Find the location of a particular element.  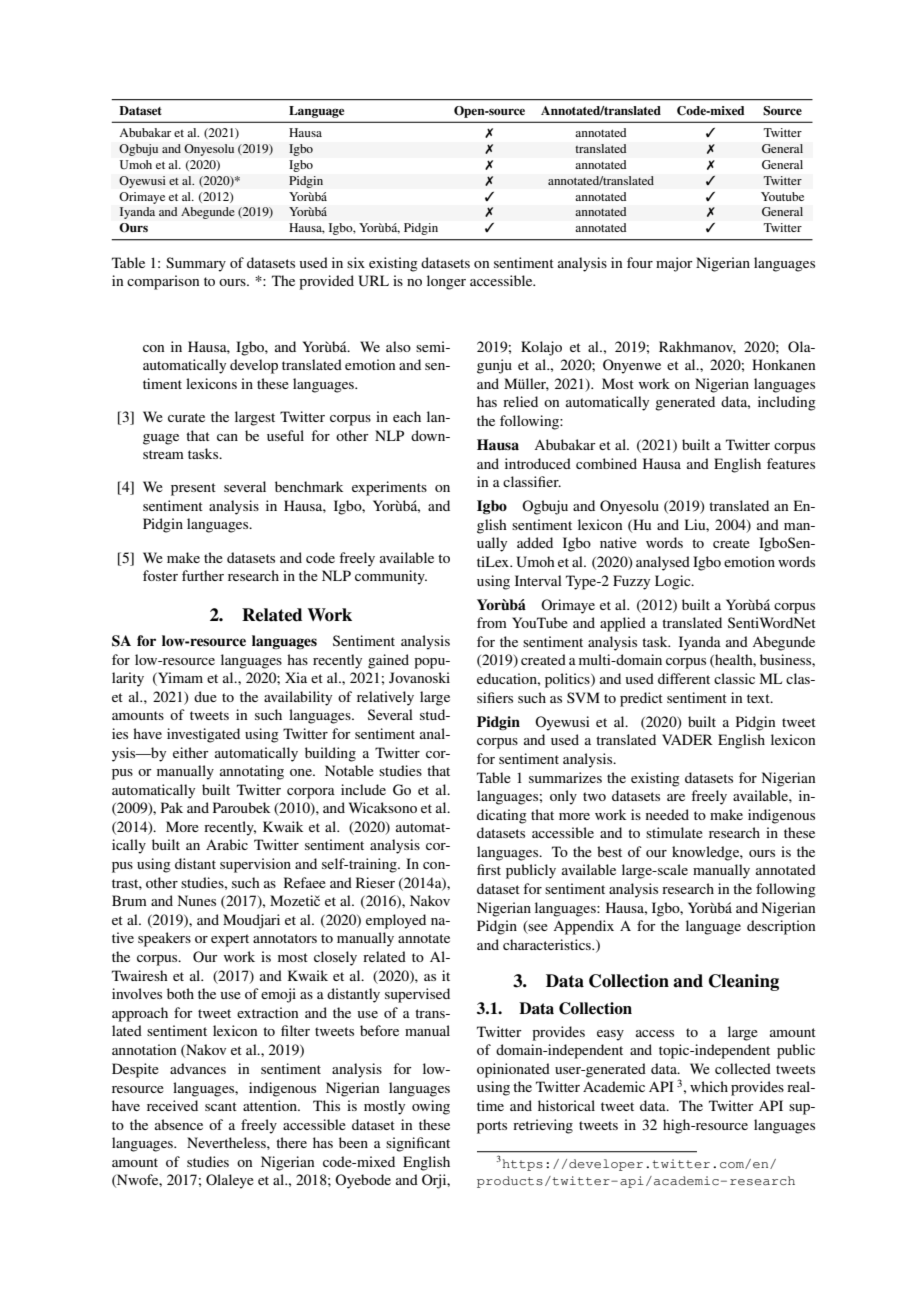

gained is located at coordinates (388, 661).
